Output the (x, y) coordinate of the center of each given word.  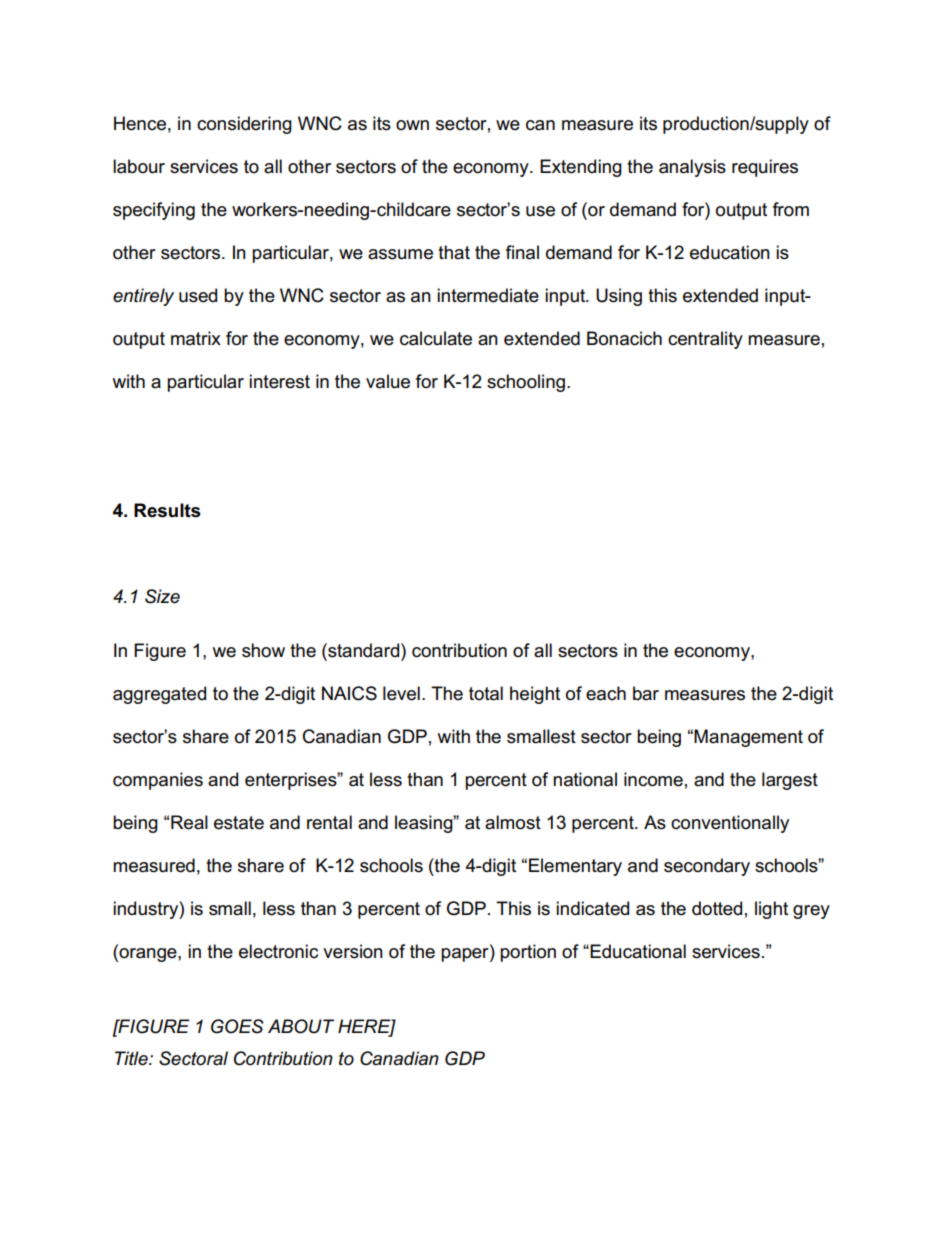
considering (244, 125)
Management (748, 738)
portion (528, 953)
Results (167, 510)
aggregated (159, 695)
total (486, 693)
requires (765, 168)
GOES (237, 1026)
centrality (705, 340)
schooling (526, 383)
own (412, 125)
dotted (717, 908)
